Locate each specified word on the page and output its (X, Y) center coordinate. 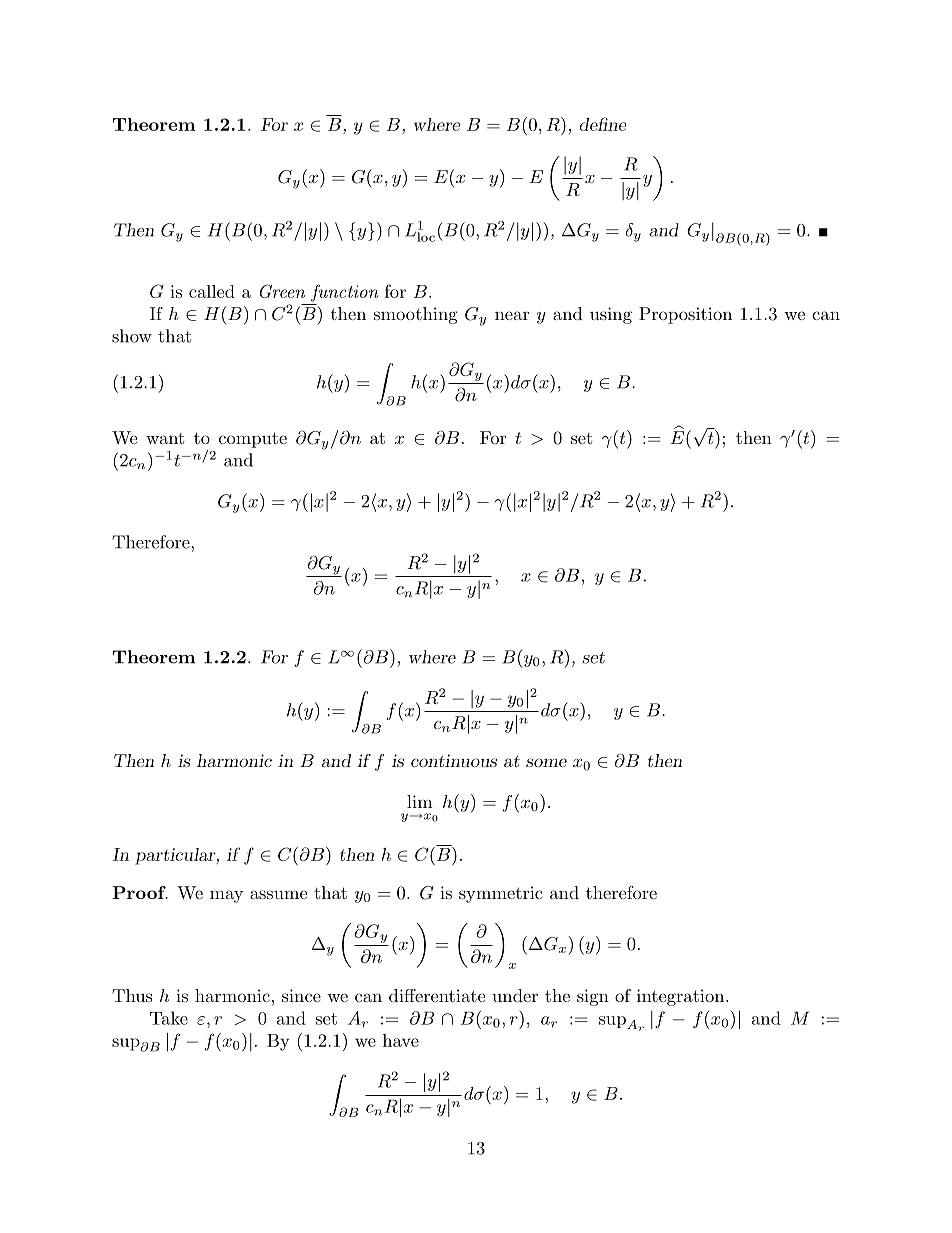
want (165, 438)
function (345, 293)
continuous (454, 760)
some (546, 762)
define (603, 124)
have (401, 1040)
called (212, 291)
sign (593, 997)
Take (169, 1018)
